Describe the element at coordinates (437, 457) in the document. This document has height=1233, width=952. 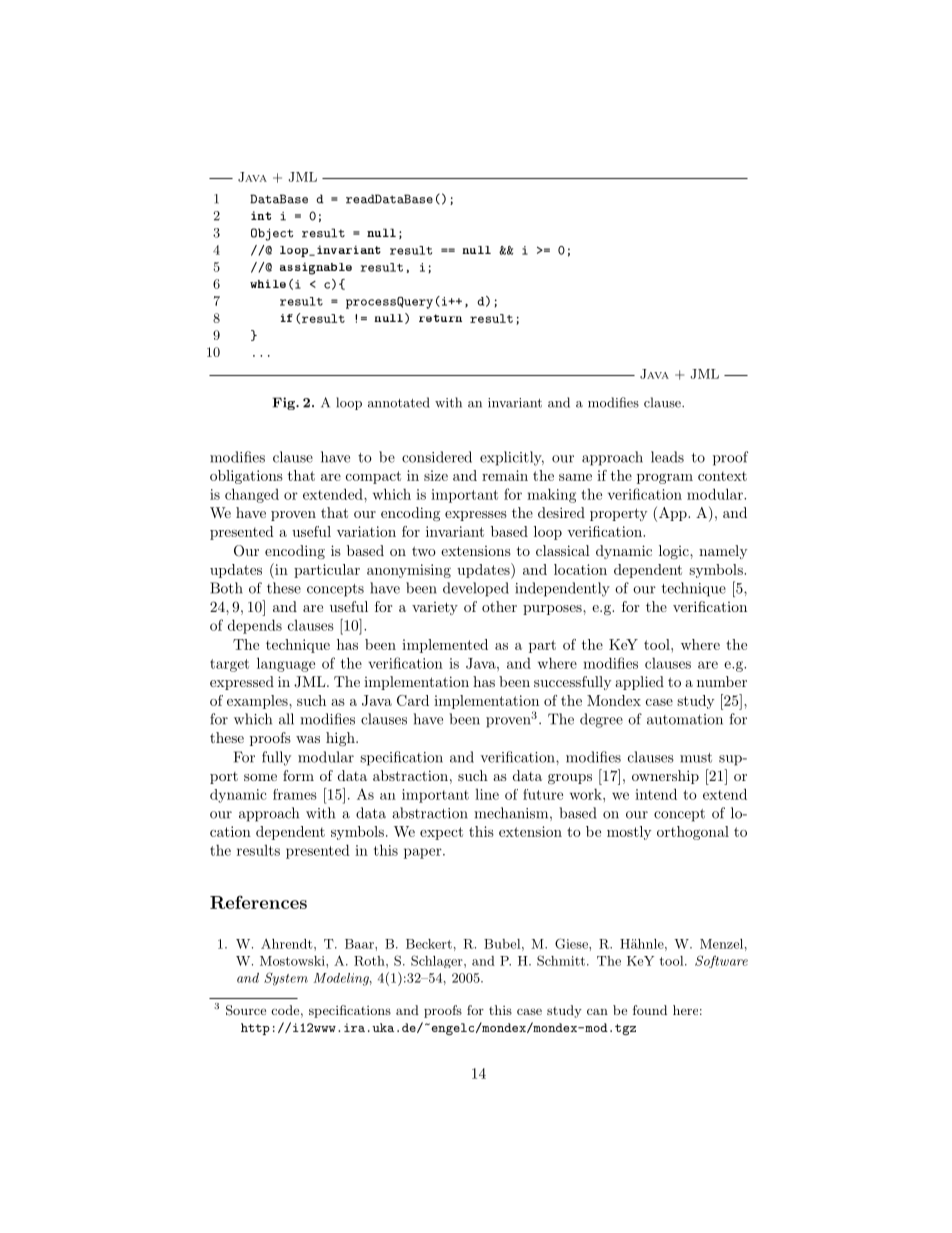
I see `considered` at that location.
